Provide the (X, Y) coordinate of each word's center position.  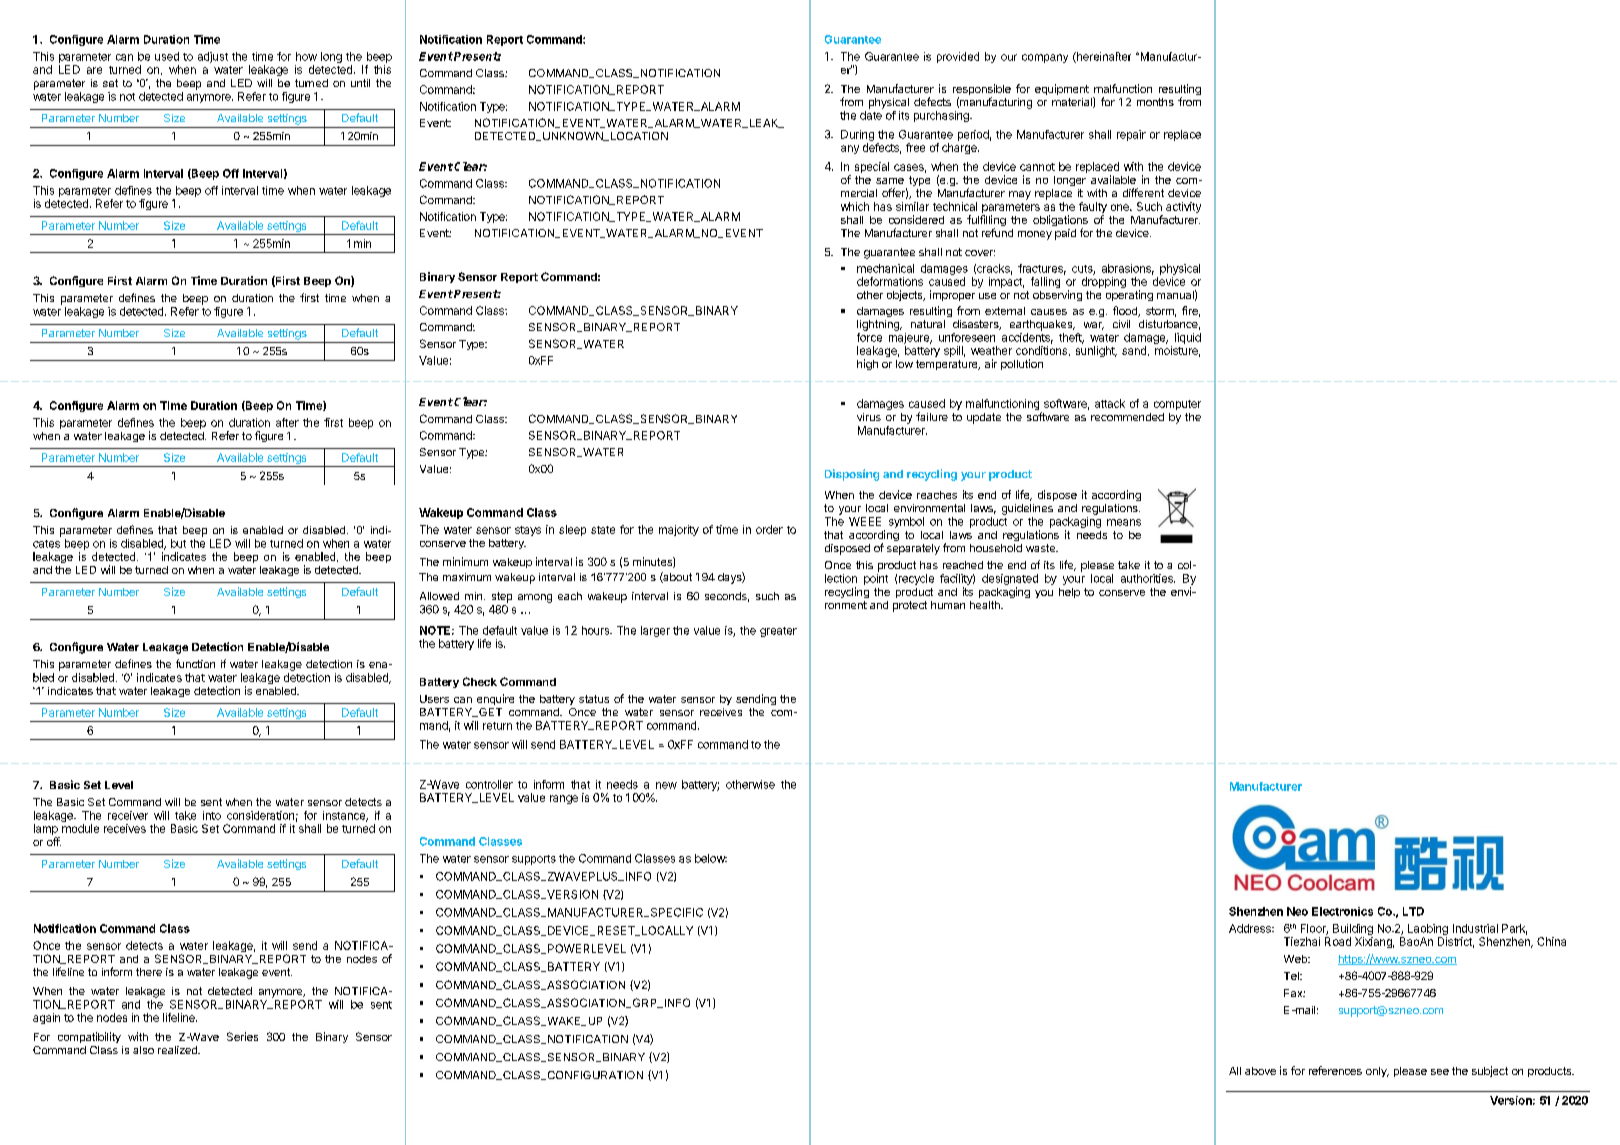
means (1124, 522)
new (666, 785)
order (769, 529)
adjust (213, 57)
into (212, 815)
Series (242, 1036)
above (1260, 1071)
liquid (1188, 338)
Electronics (1342, 911)
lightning (879, 325)
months (1155, 102)
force (869, 337)
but (178, 543)
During (857, 135)
